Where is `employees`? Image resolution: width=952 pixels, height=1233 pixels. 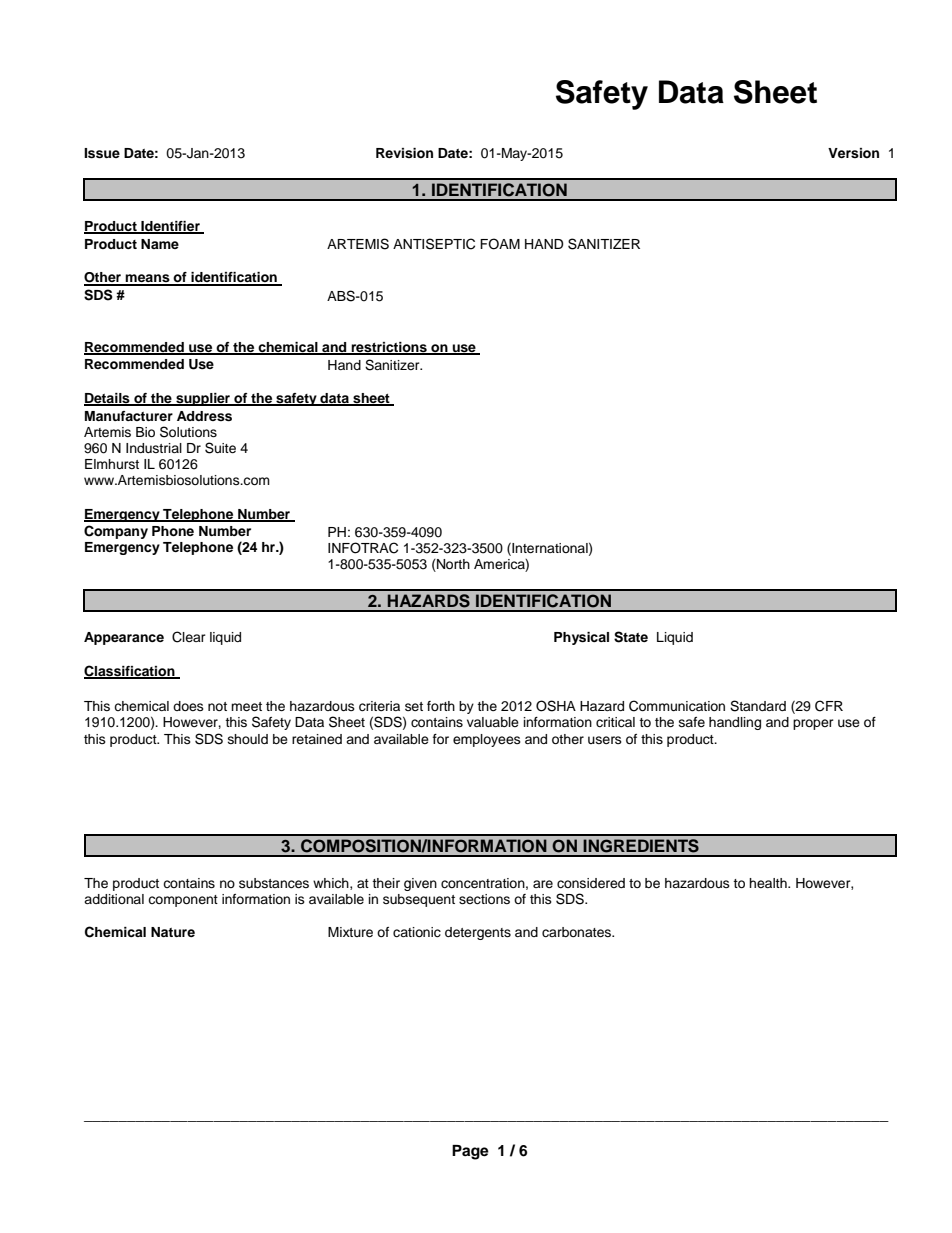 employees is located at coordinates (487, 740).
